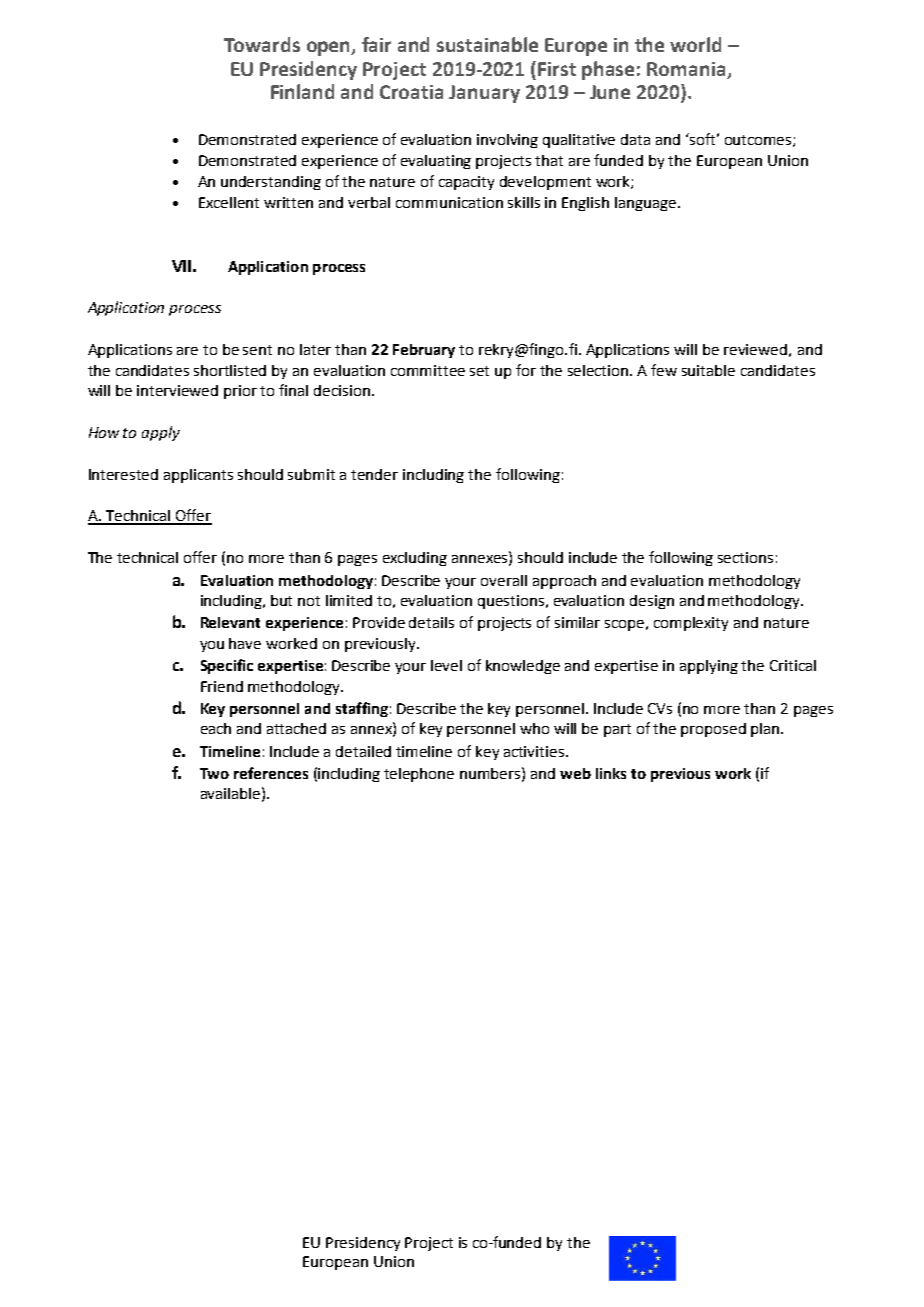 The height and width of the screenshot is (1307, 924). I want to click on Romania, so click(686, 69).
